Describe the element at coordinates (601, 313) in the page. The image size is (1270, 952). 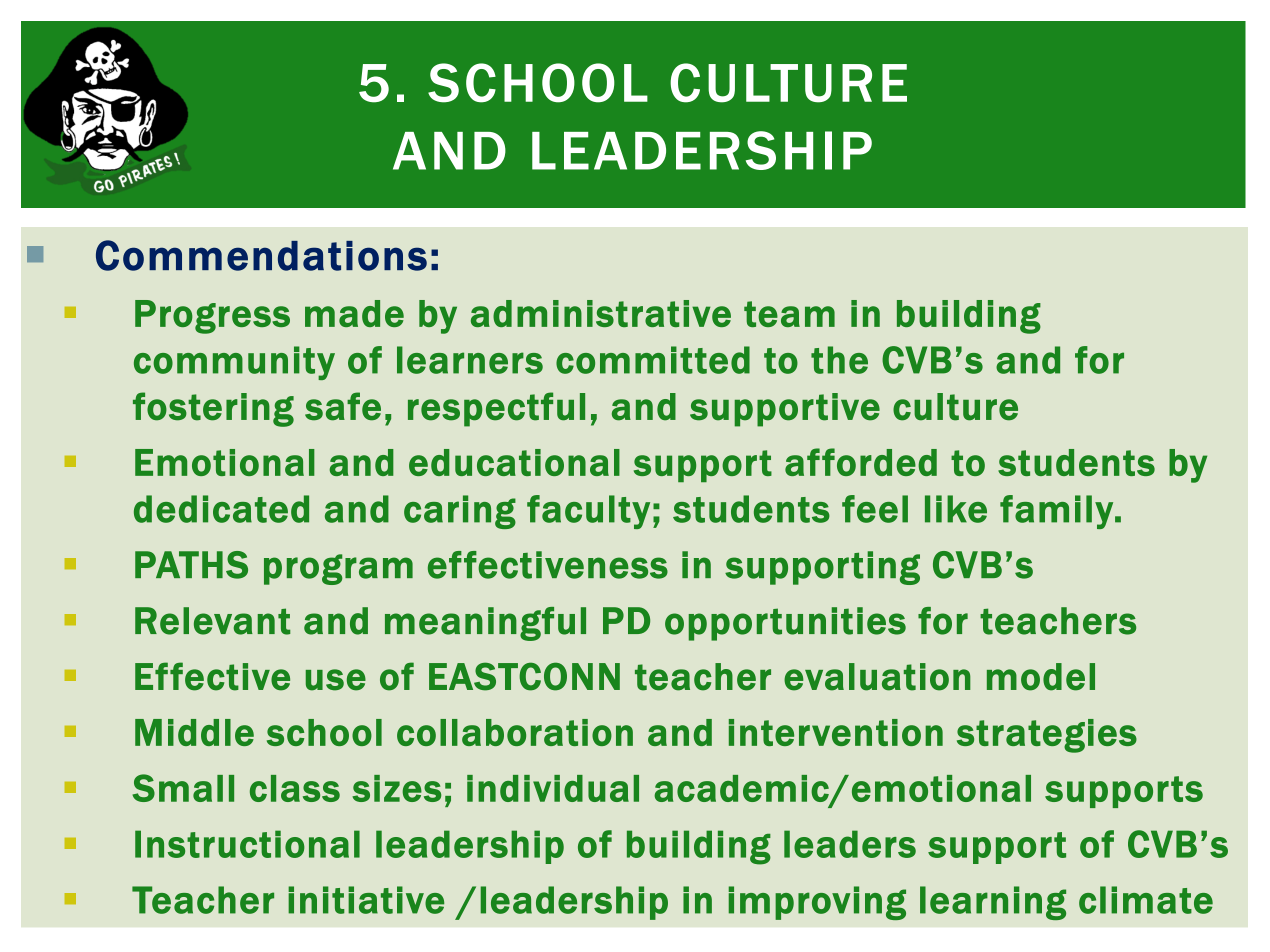
I see `administrative` at that location.
